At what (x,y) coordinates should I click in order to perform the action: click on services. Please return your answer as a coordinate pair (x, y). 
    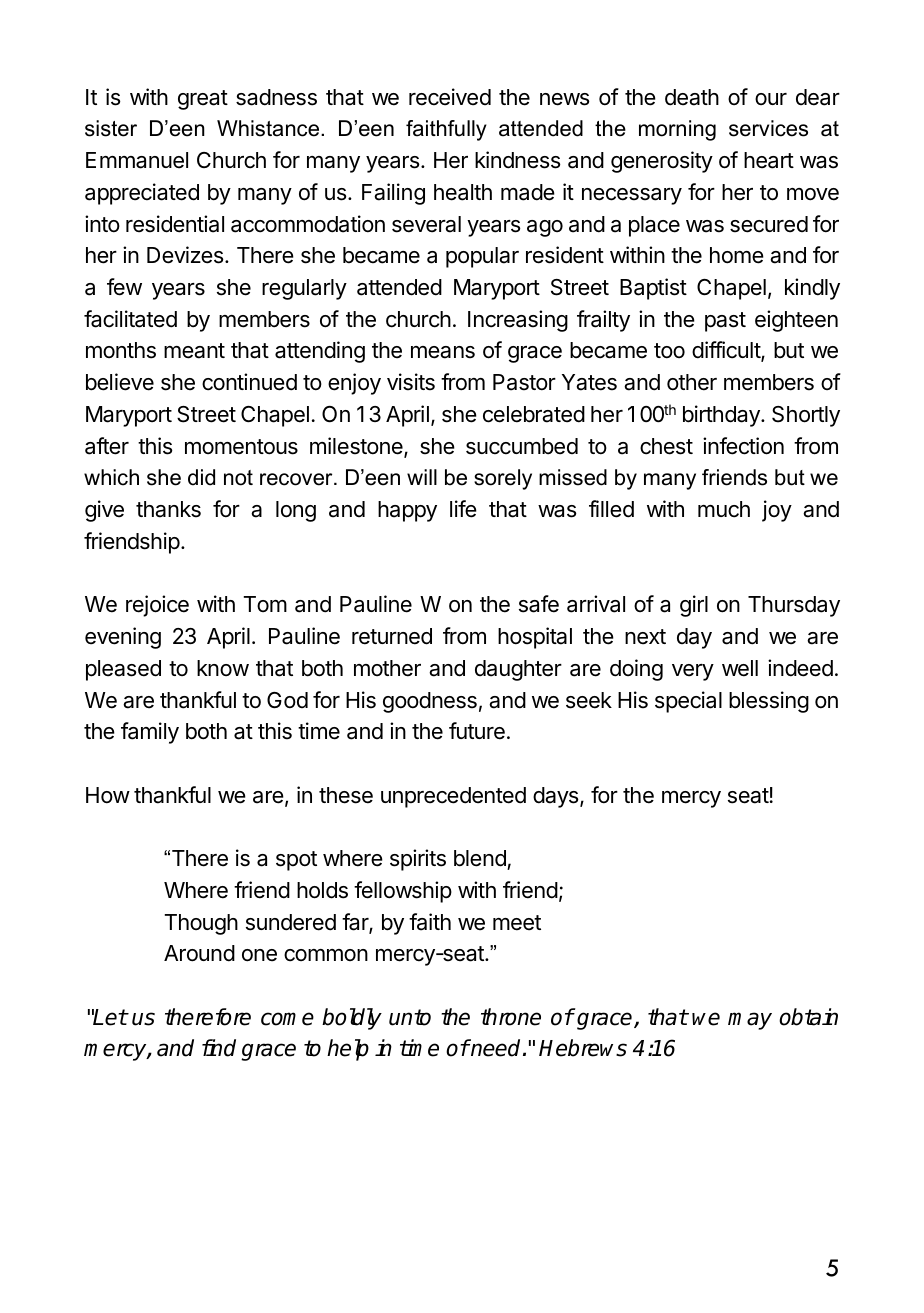
    Looking at the image, I should click on (768, 128).
